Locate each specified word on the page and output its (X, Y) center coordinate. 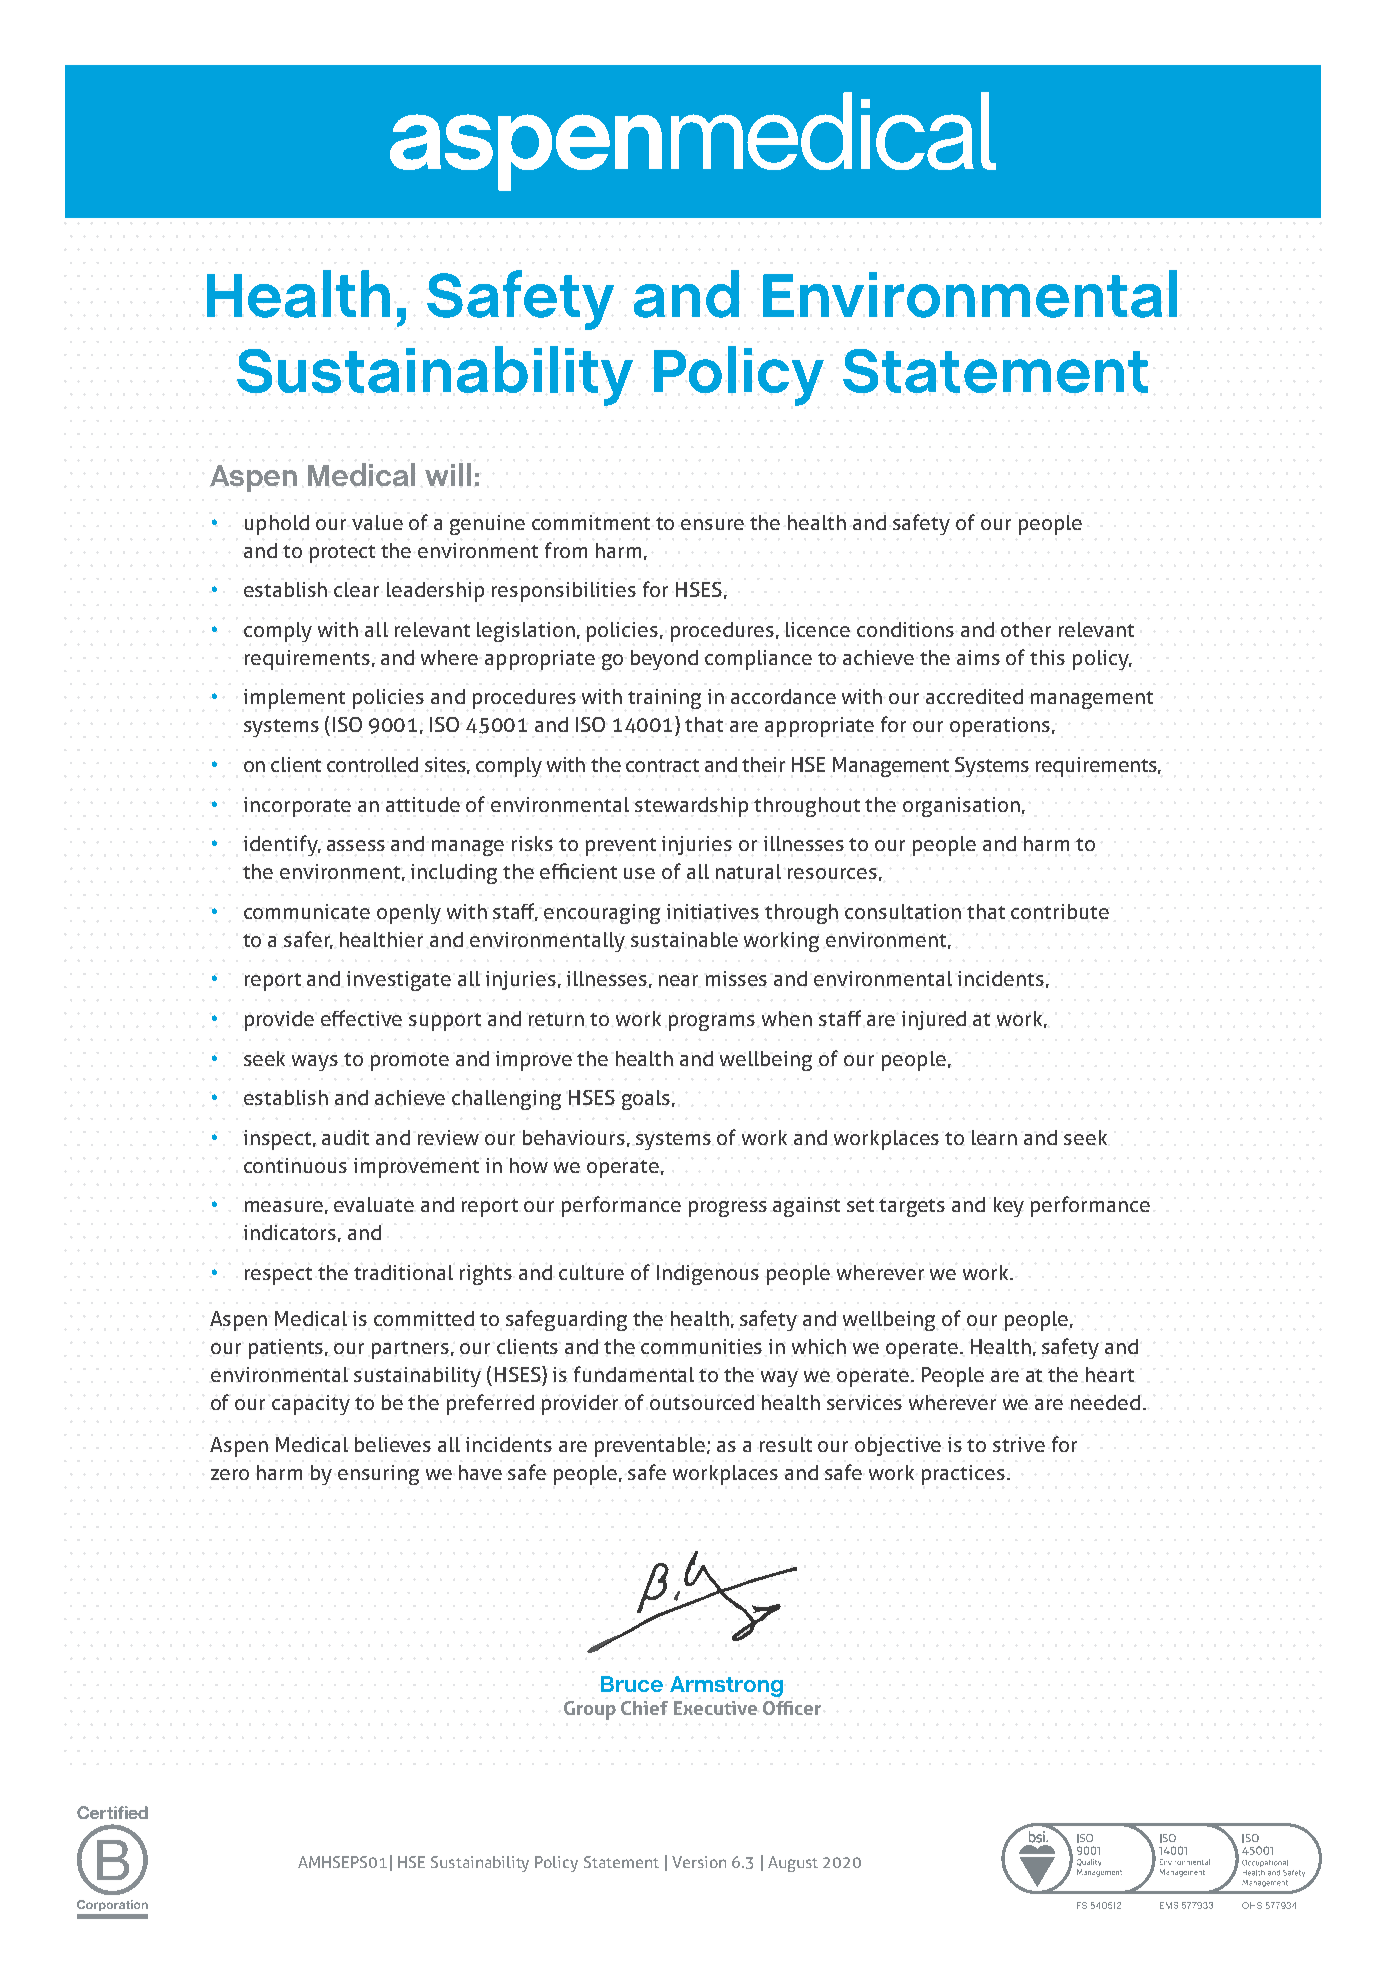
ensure (712, 524)
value (377, 522)
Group (590, 1710)
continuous (295, 1165)
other (1026, 629)
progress (728, 1209)
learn (994, 1137)
